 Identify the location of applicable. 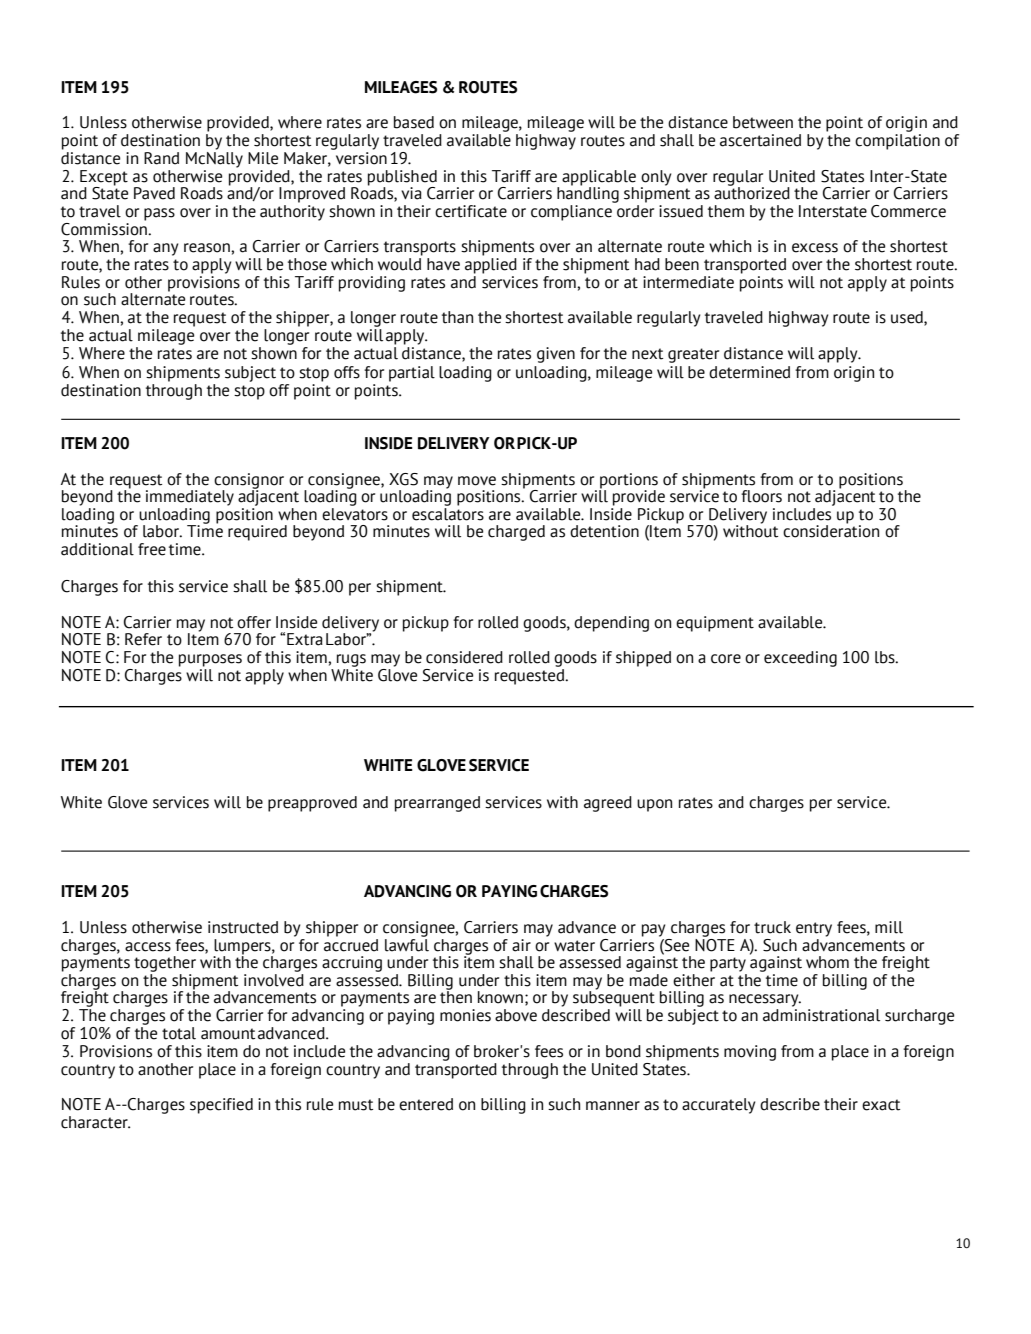
(599, 178).
